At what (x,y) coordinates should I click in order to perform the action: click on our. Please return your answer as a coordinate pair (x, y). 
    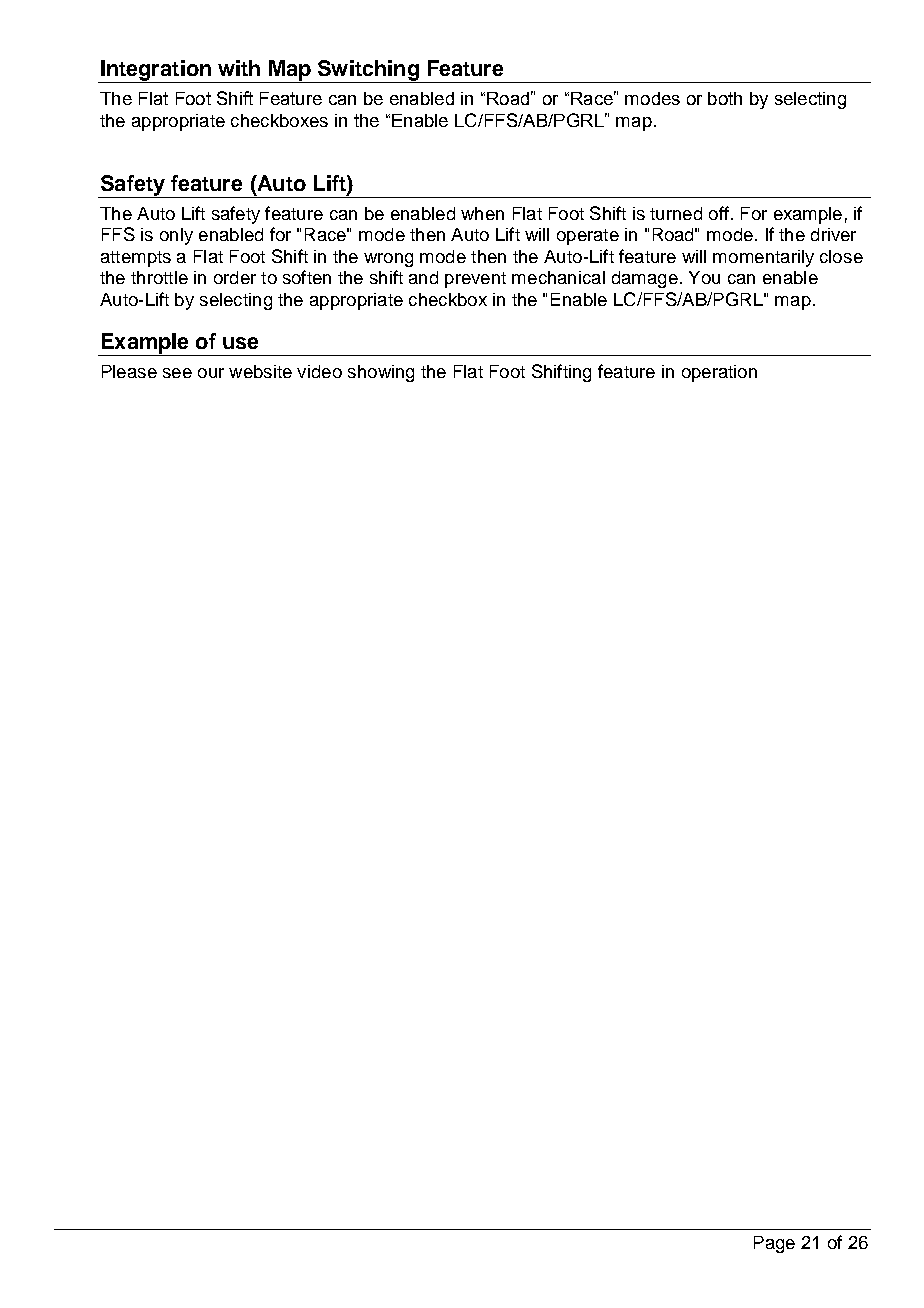
    Looking at the image, I should click on (211, 373).
